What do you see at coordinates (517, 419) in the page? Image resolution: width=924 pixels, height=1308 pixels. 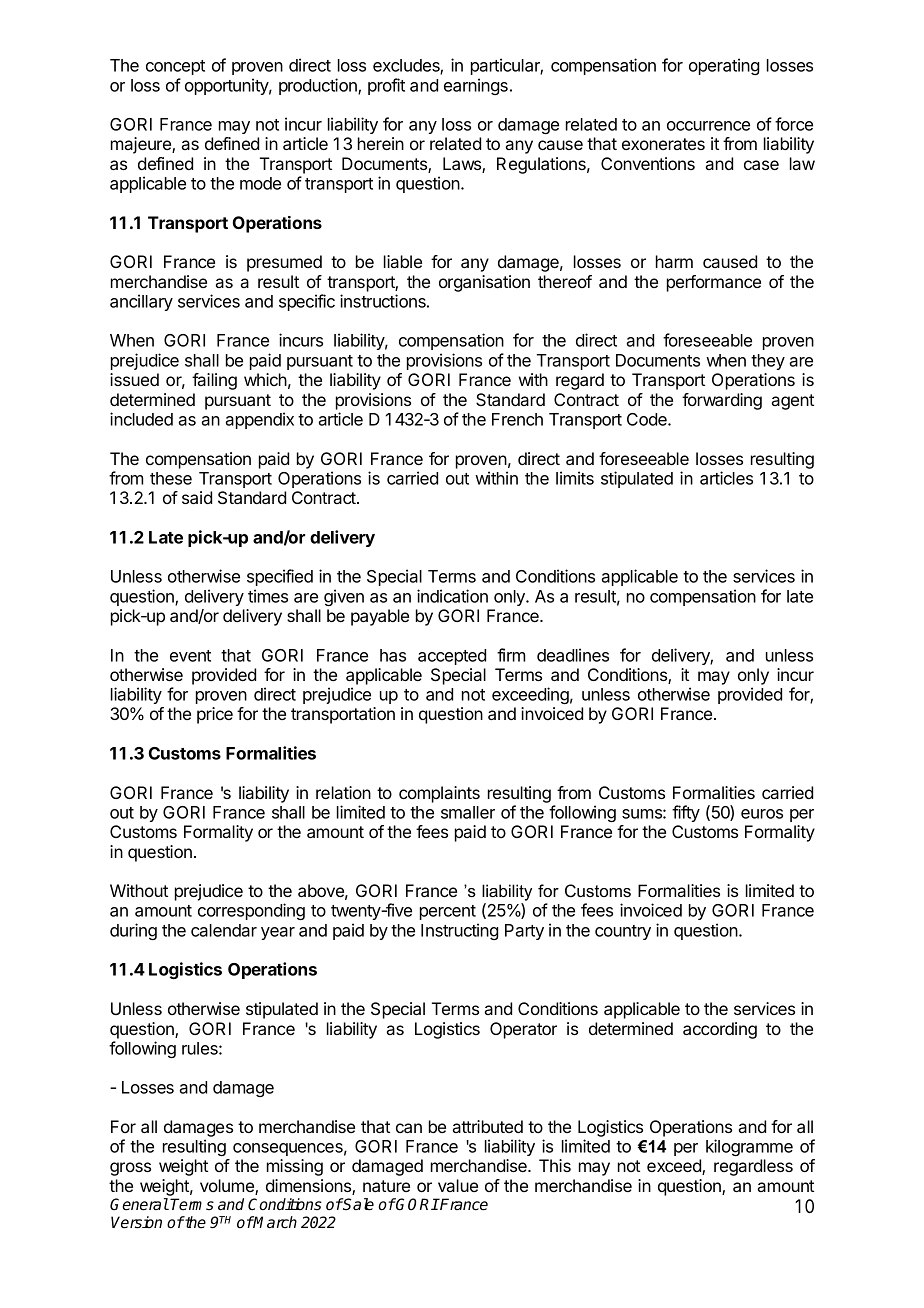 I see `French` at bounding box center [517, 419].
